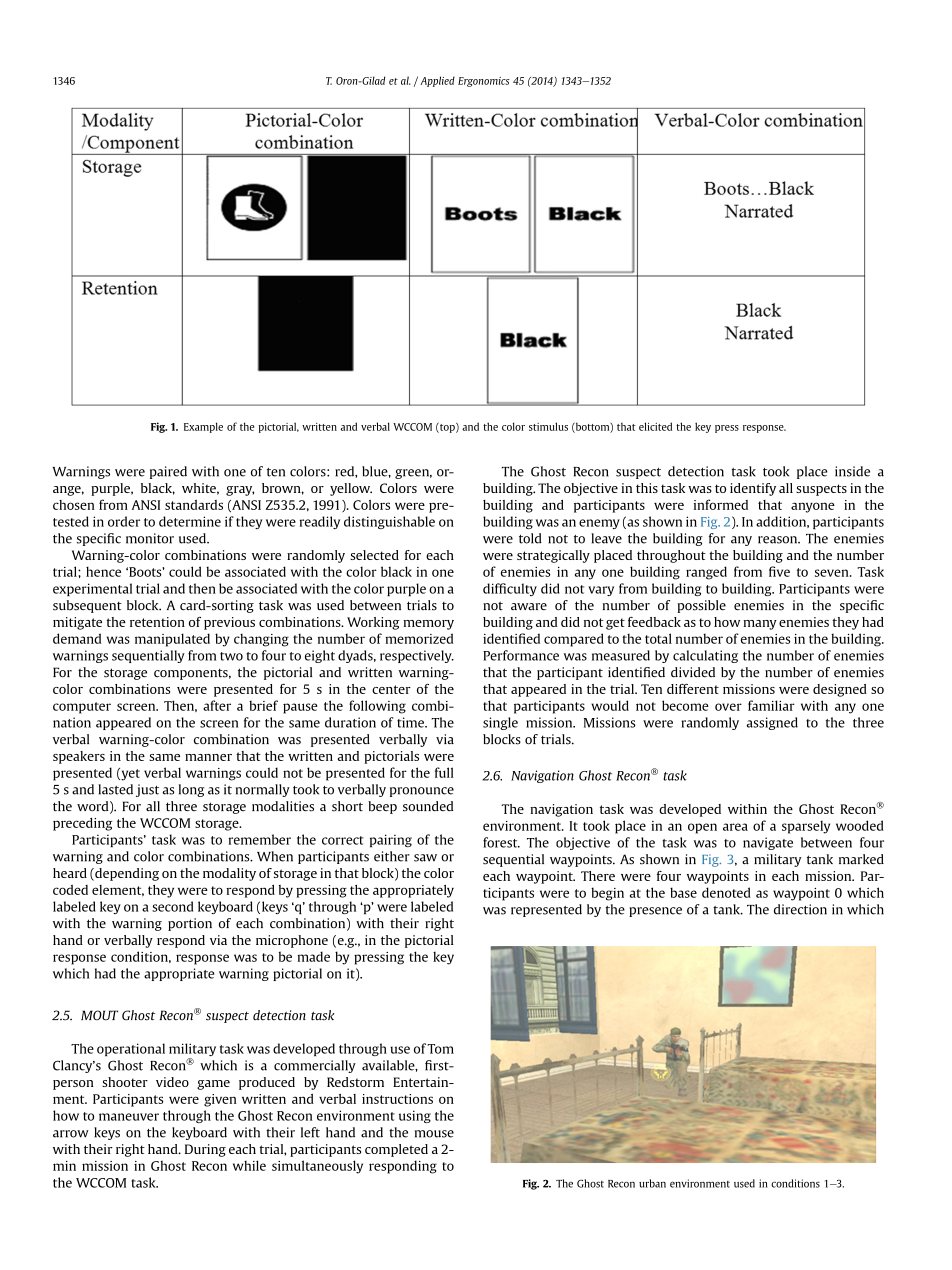 The height and width of the document is (1270, 952). What do you see at coordinates (203, 427) in the document?
I see `Example` at bounding box center [203, 427].
